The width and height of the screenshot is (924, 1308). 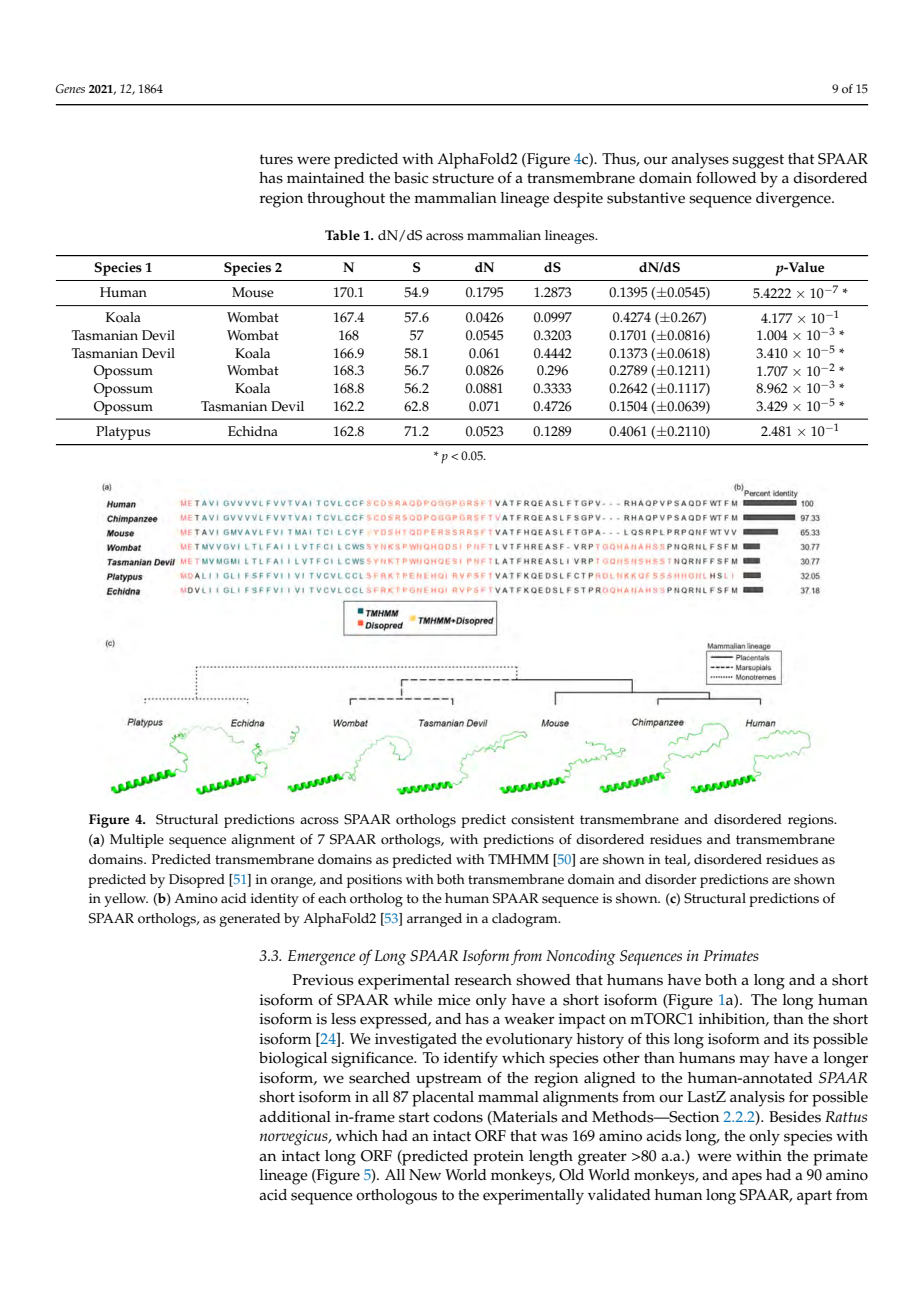 I want to click on validated, so click(x=619, y=1195).
